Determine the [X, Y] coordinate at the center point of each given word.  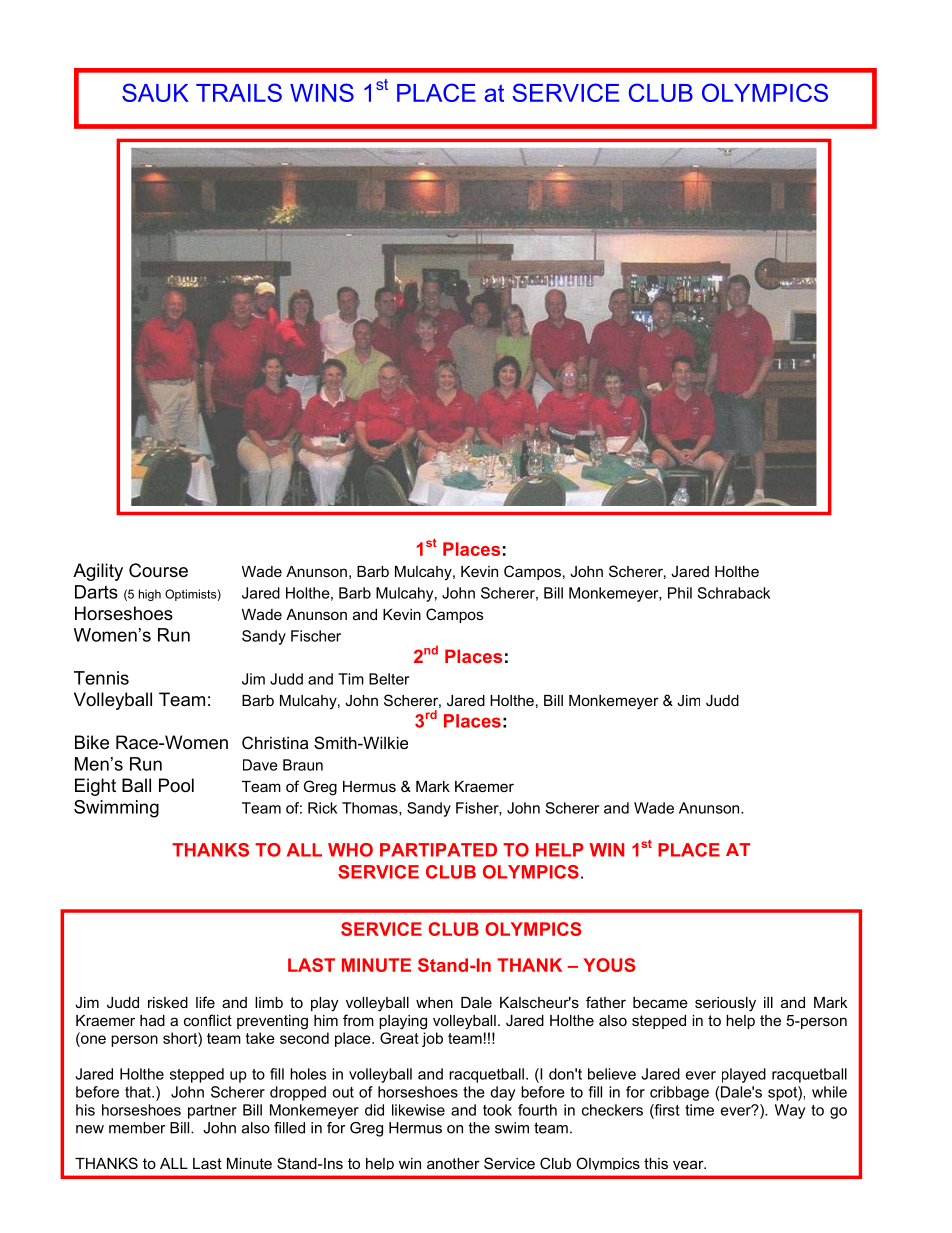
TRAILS [239, 92]
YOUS [609, 965]
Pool [176, 785]
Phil [680, 593]
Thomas [371, 809]
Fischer [316, 636]
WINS [322, 92]
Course [158, 570]
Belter [389, 679]
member [137, 1128]
